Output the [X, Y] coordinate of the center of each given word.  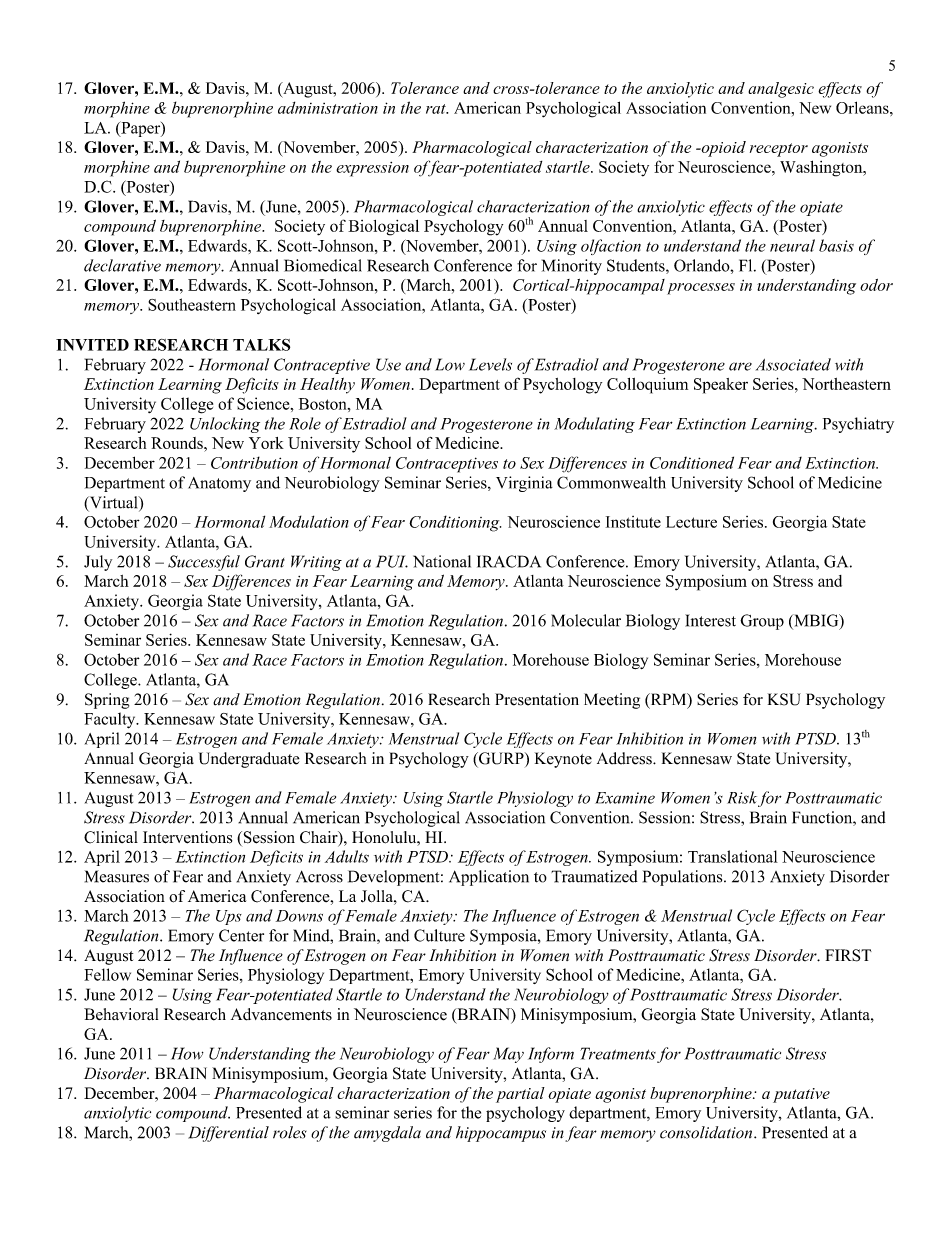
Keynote [563, 760]
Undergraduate [249, 760]
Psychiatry [858, 425]
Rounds [178, 443]
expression [372, 169]
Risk [742, 797]
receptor [779, 150]
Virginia [524, 484]
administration [328, 107]
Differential [228, 1134]
